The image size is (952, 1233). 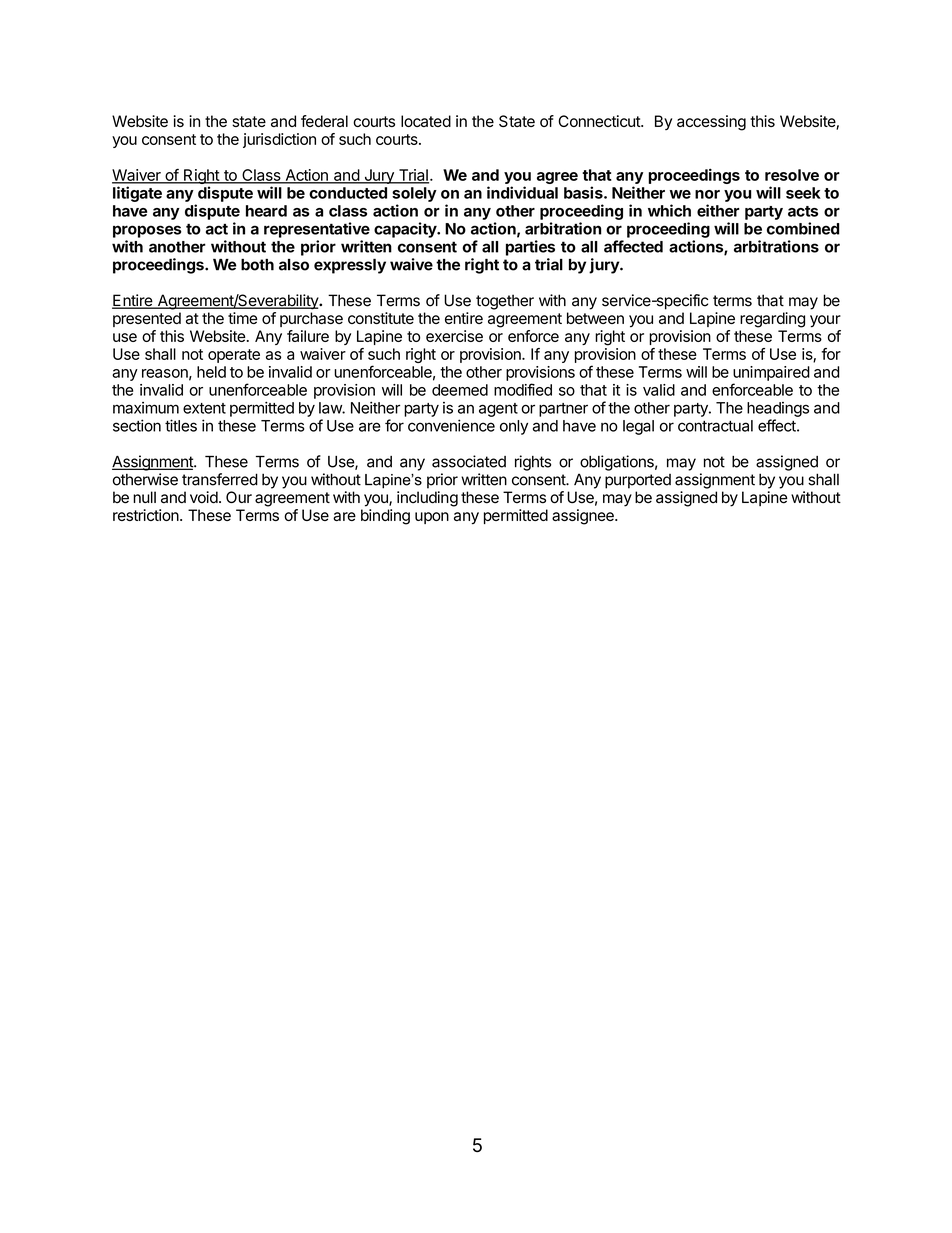 What do you see at coordinates (279, 140) in the screenshot?
I see `jurisdiction` at bounding box center [279, 140].
